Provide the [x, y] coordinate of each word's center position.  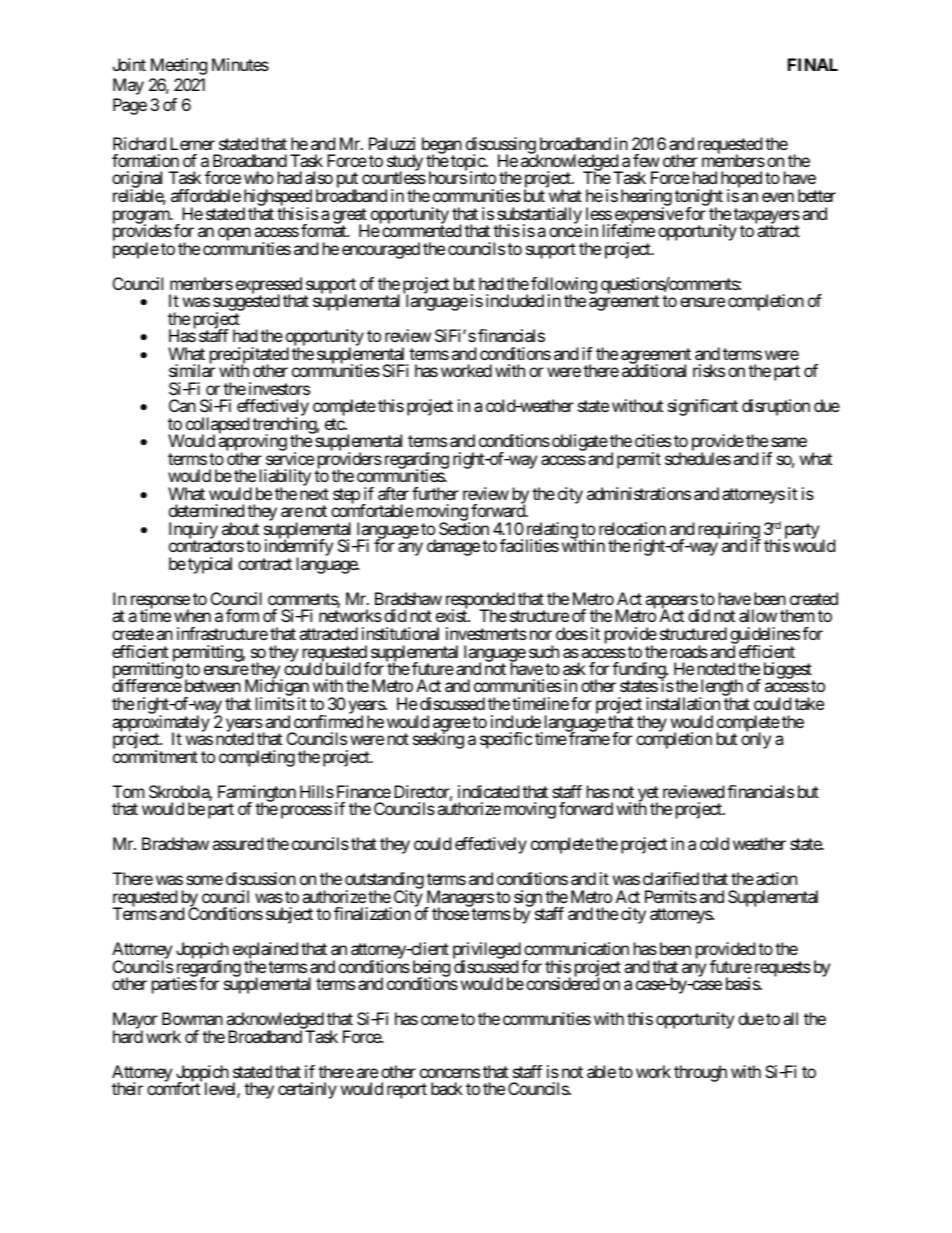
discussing [501, 146]
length [721, 689]
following [564, 286]
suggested [246, 304]
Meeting [179, 66]
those [450, 913]
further [435, 493]
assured [237, 843]
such [544, 651]
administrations [639, 493]
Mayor [135, 1022]
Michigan [277, 689]
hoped [740, 181]
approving [252, 444]
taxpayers [766, 217]
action [776, 878]
